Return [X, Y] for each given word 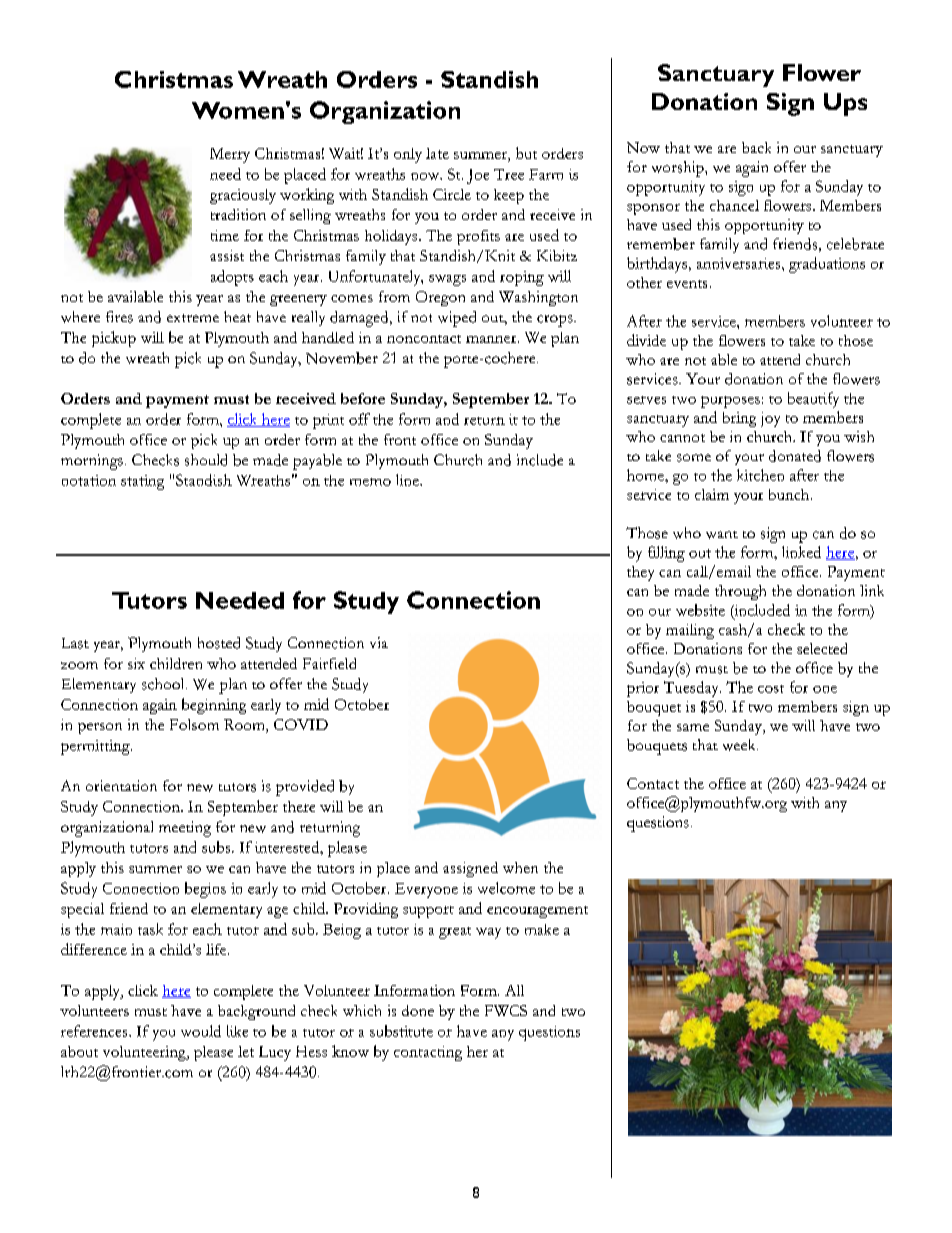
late [437, 153]
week [740, 745]
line [408, 480]
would [201, 1031]
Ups [845, 104]
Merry [230, 155]
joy [770, 419]
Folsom [194, 724]
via [379, 642]
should [206, 460]
